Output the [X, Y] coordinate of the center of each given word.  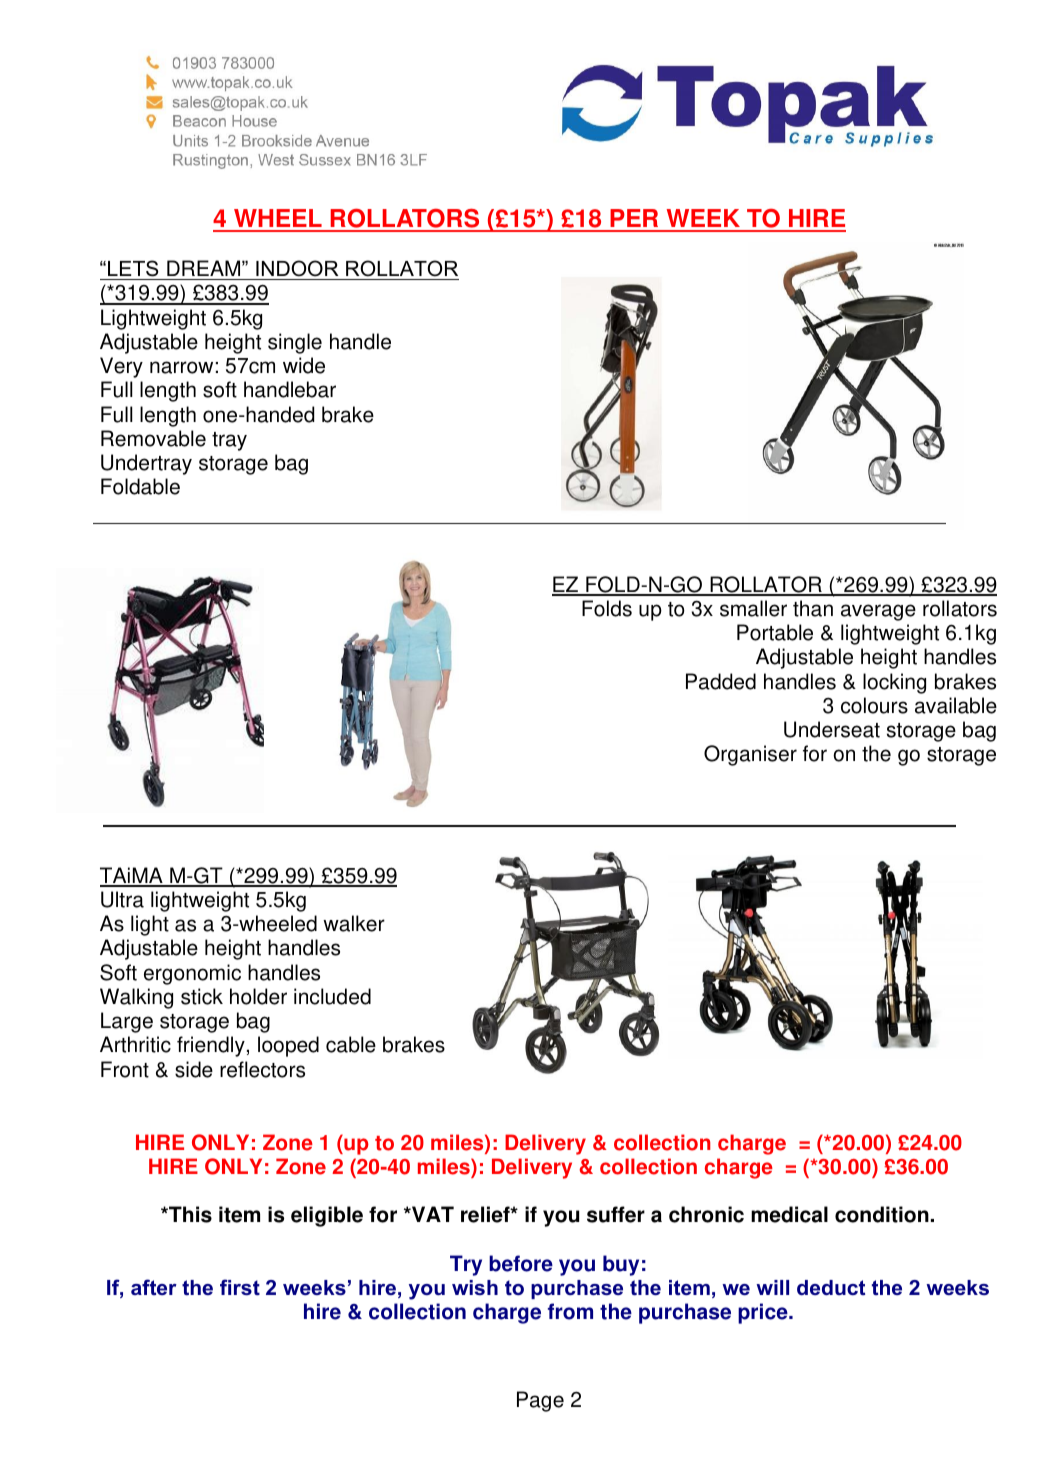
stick [202, 996]
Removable [153, 438]
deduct [831, 1287]
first [240, 1287]
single [295, 343]
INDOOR [297, 268]
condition [882, 1214]
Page [540, 1401]
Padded [721, 681]
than [813, 608]
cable [351, 1044]
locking [894, 683]
